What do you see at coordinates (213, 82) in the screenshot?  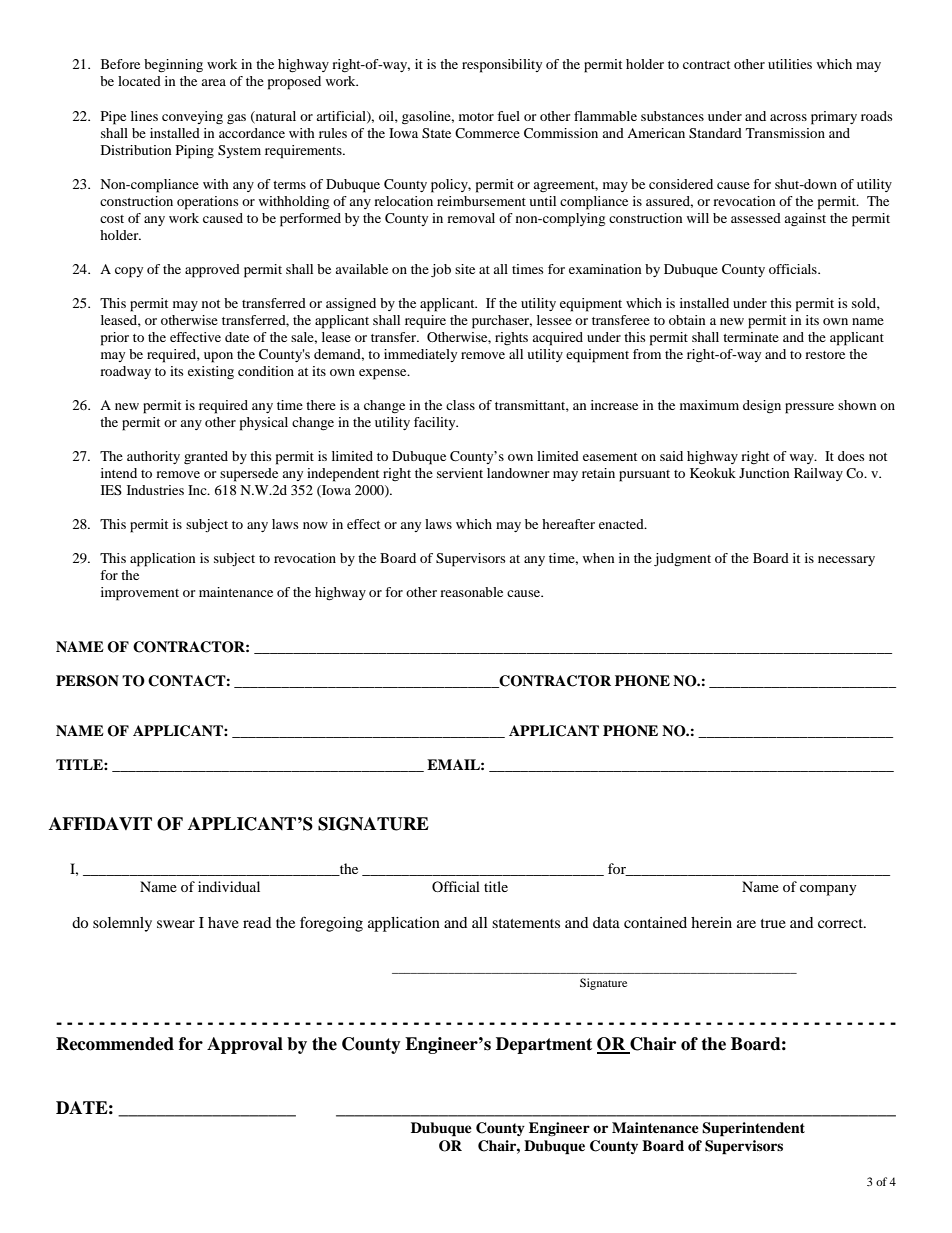 I see `area` at bounding box center [213, 82].
